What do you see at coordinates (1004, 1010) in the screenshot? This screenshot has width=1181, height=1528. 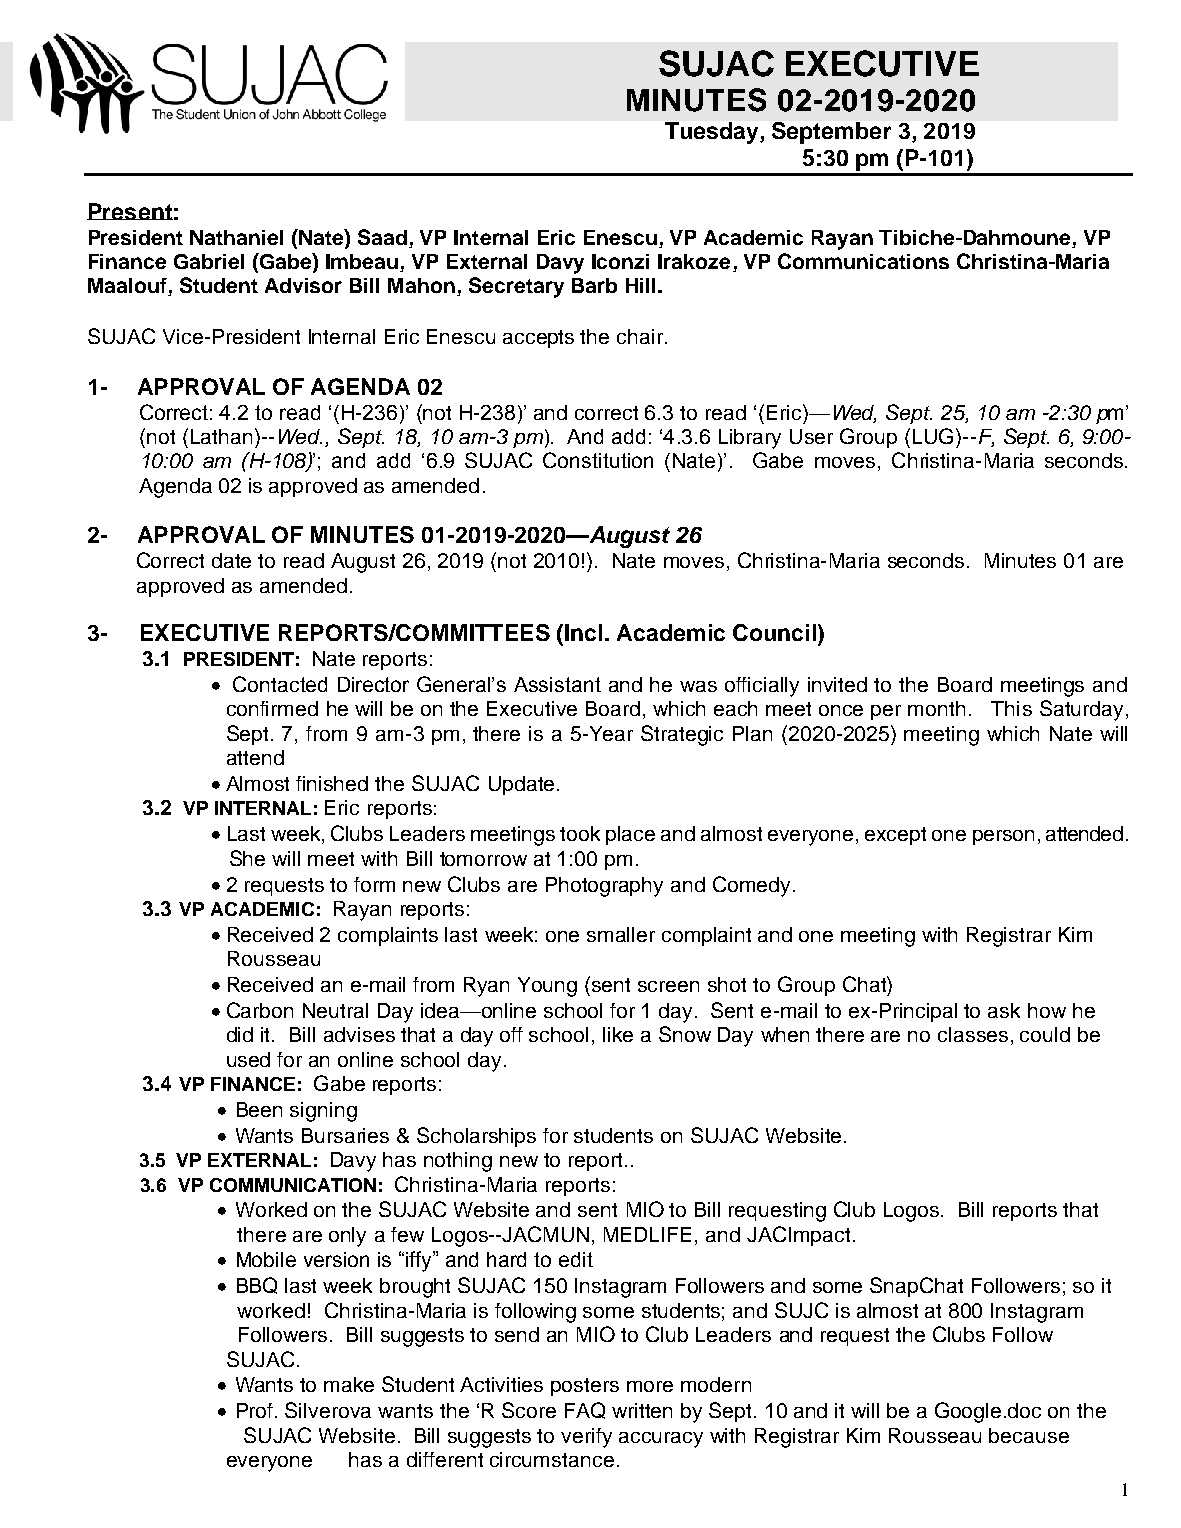 I see `ask` at bounding box center [1004, 1010].
